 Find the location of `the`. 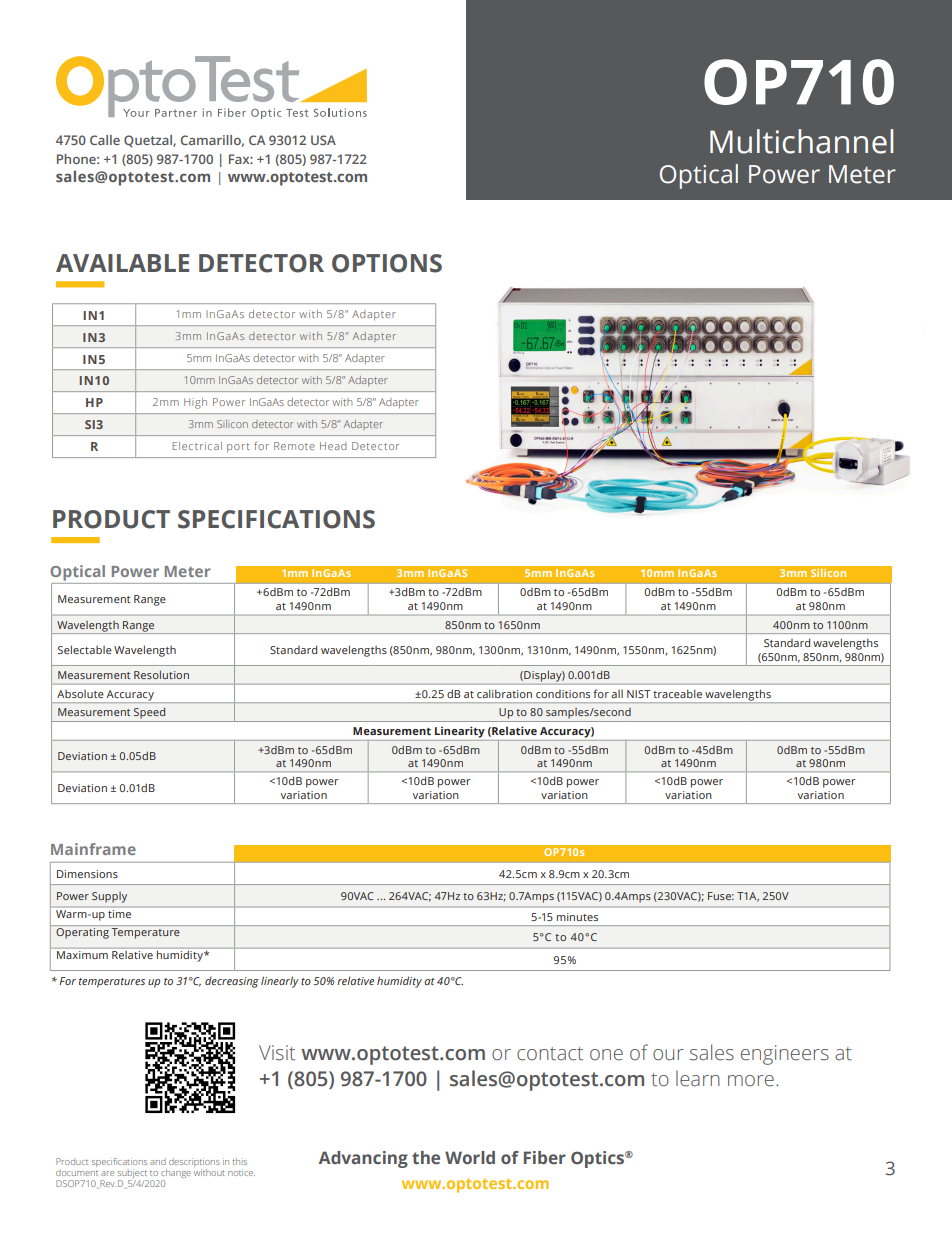

the is located at coordinates (426, 1158).
